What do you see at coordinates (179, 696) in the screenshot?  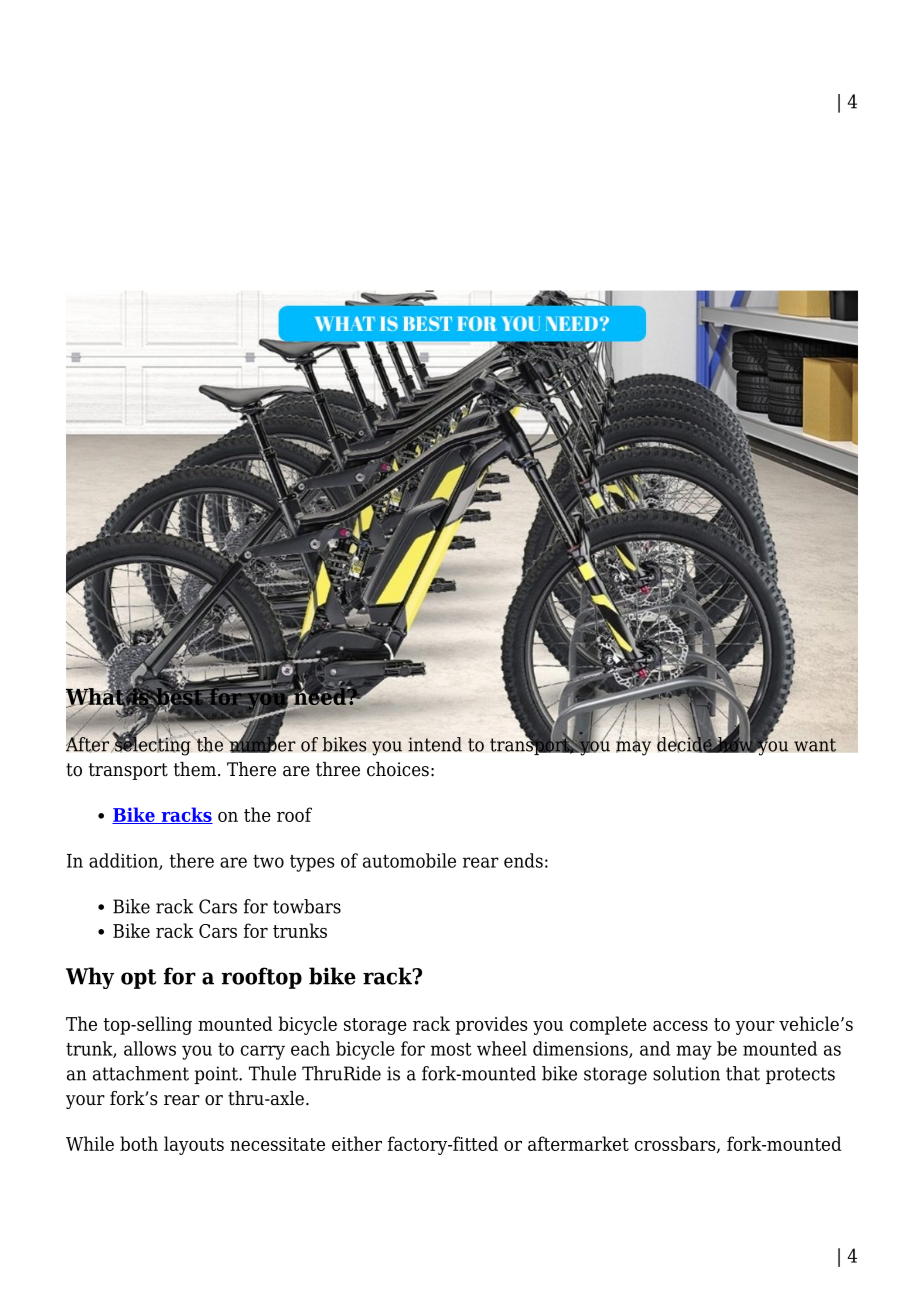 I see `best` at bounding box center [179, 696].
